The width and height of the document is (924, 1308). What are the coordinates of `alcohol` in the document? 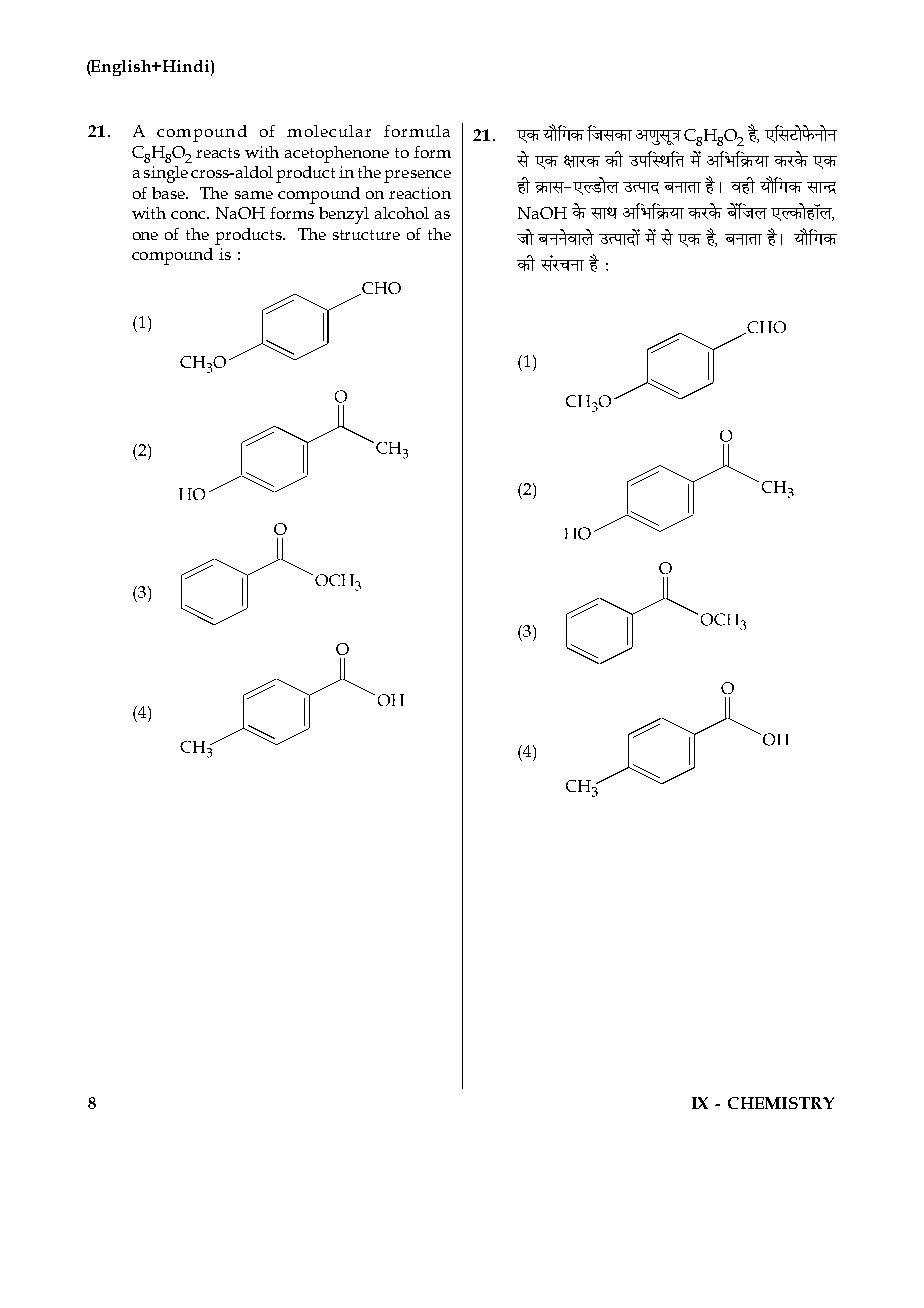 It's located at (402, 213).
